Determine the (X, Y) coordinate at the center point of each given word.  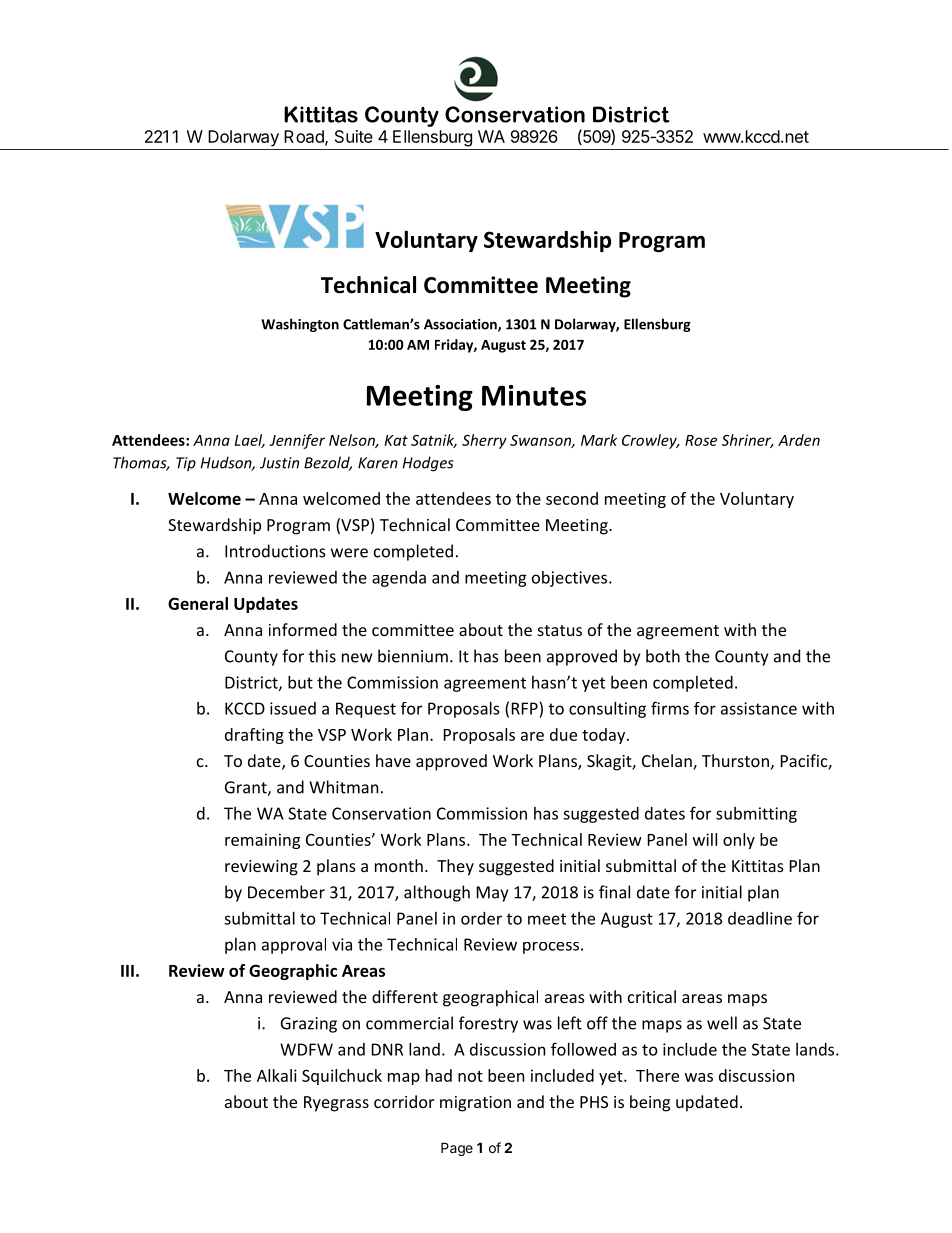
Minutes (534, 395)
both (663, 656)
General (198, 603)
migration (475, 1104)
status (560, 630)
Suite (354, 136)
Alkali (277, 1075)
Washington (300, 325)
